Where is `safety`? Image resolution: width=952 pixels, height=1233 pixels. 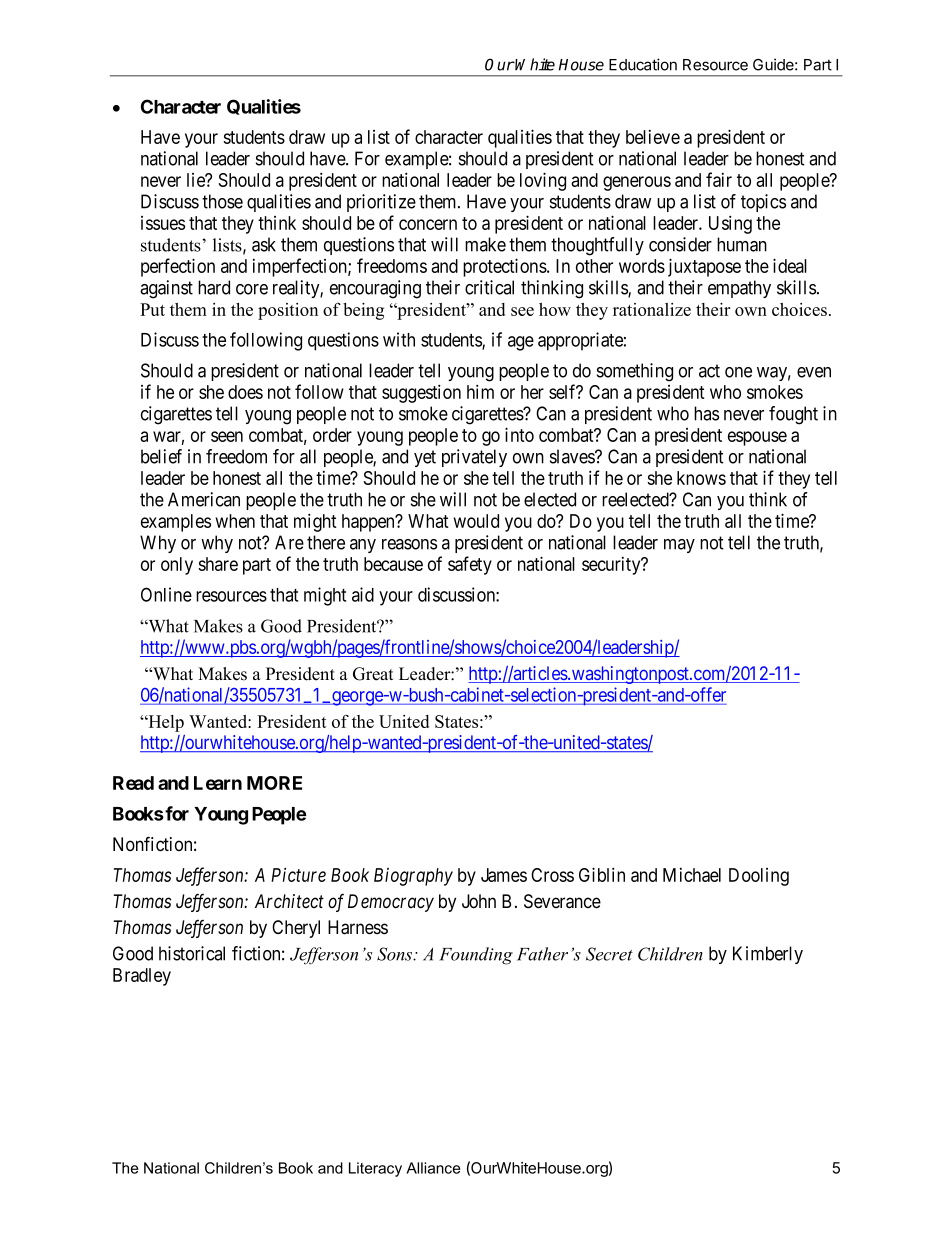
safety is located at coordinates (470, 565).
